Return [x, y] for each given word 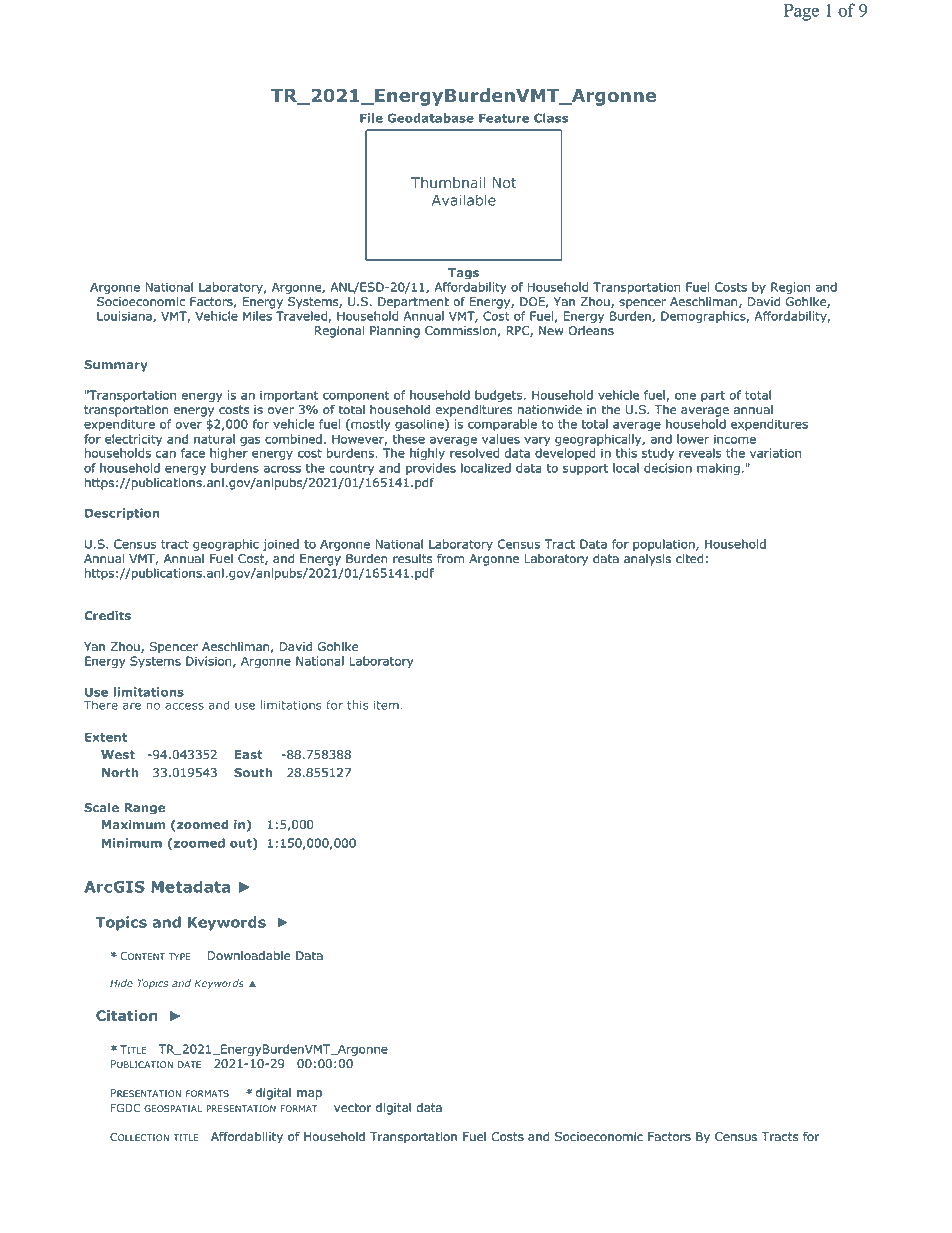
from [450, 558]
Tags [463, 274]
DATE [189, 1064]
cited [690, 559]
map [309, 1095]
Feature [504, 118]
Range [144, 809]
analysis [647, 560]
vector [353, 1108]
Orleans [591, 331]
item [386, 705]
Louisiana [125, 317]
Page [801, 12]
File [371, 118]
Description [122, 514]
